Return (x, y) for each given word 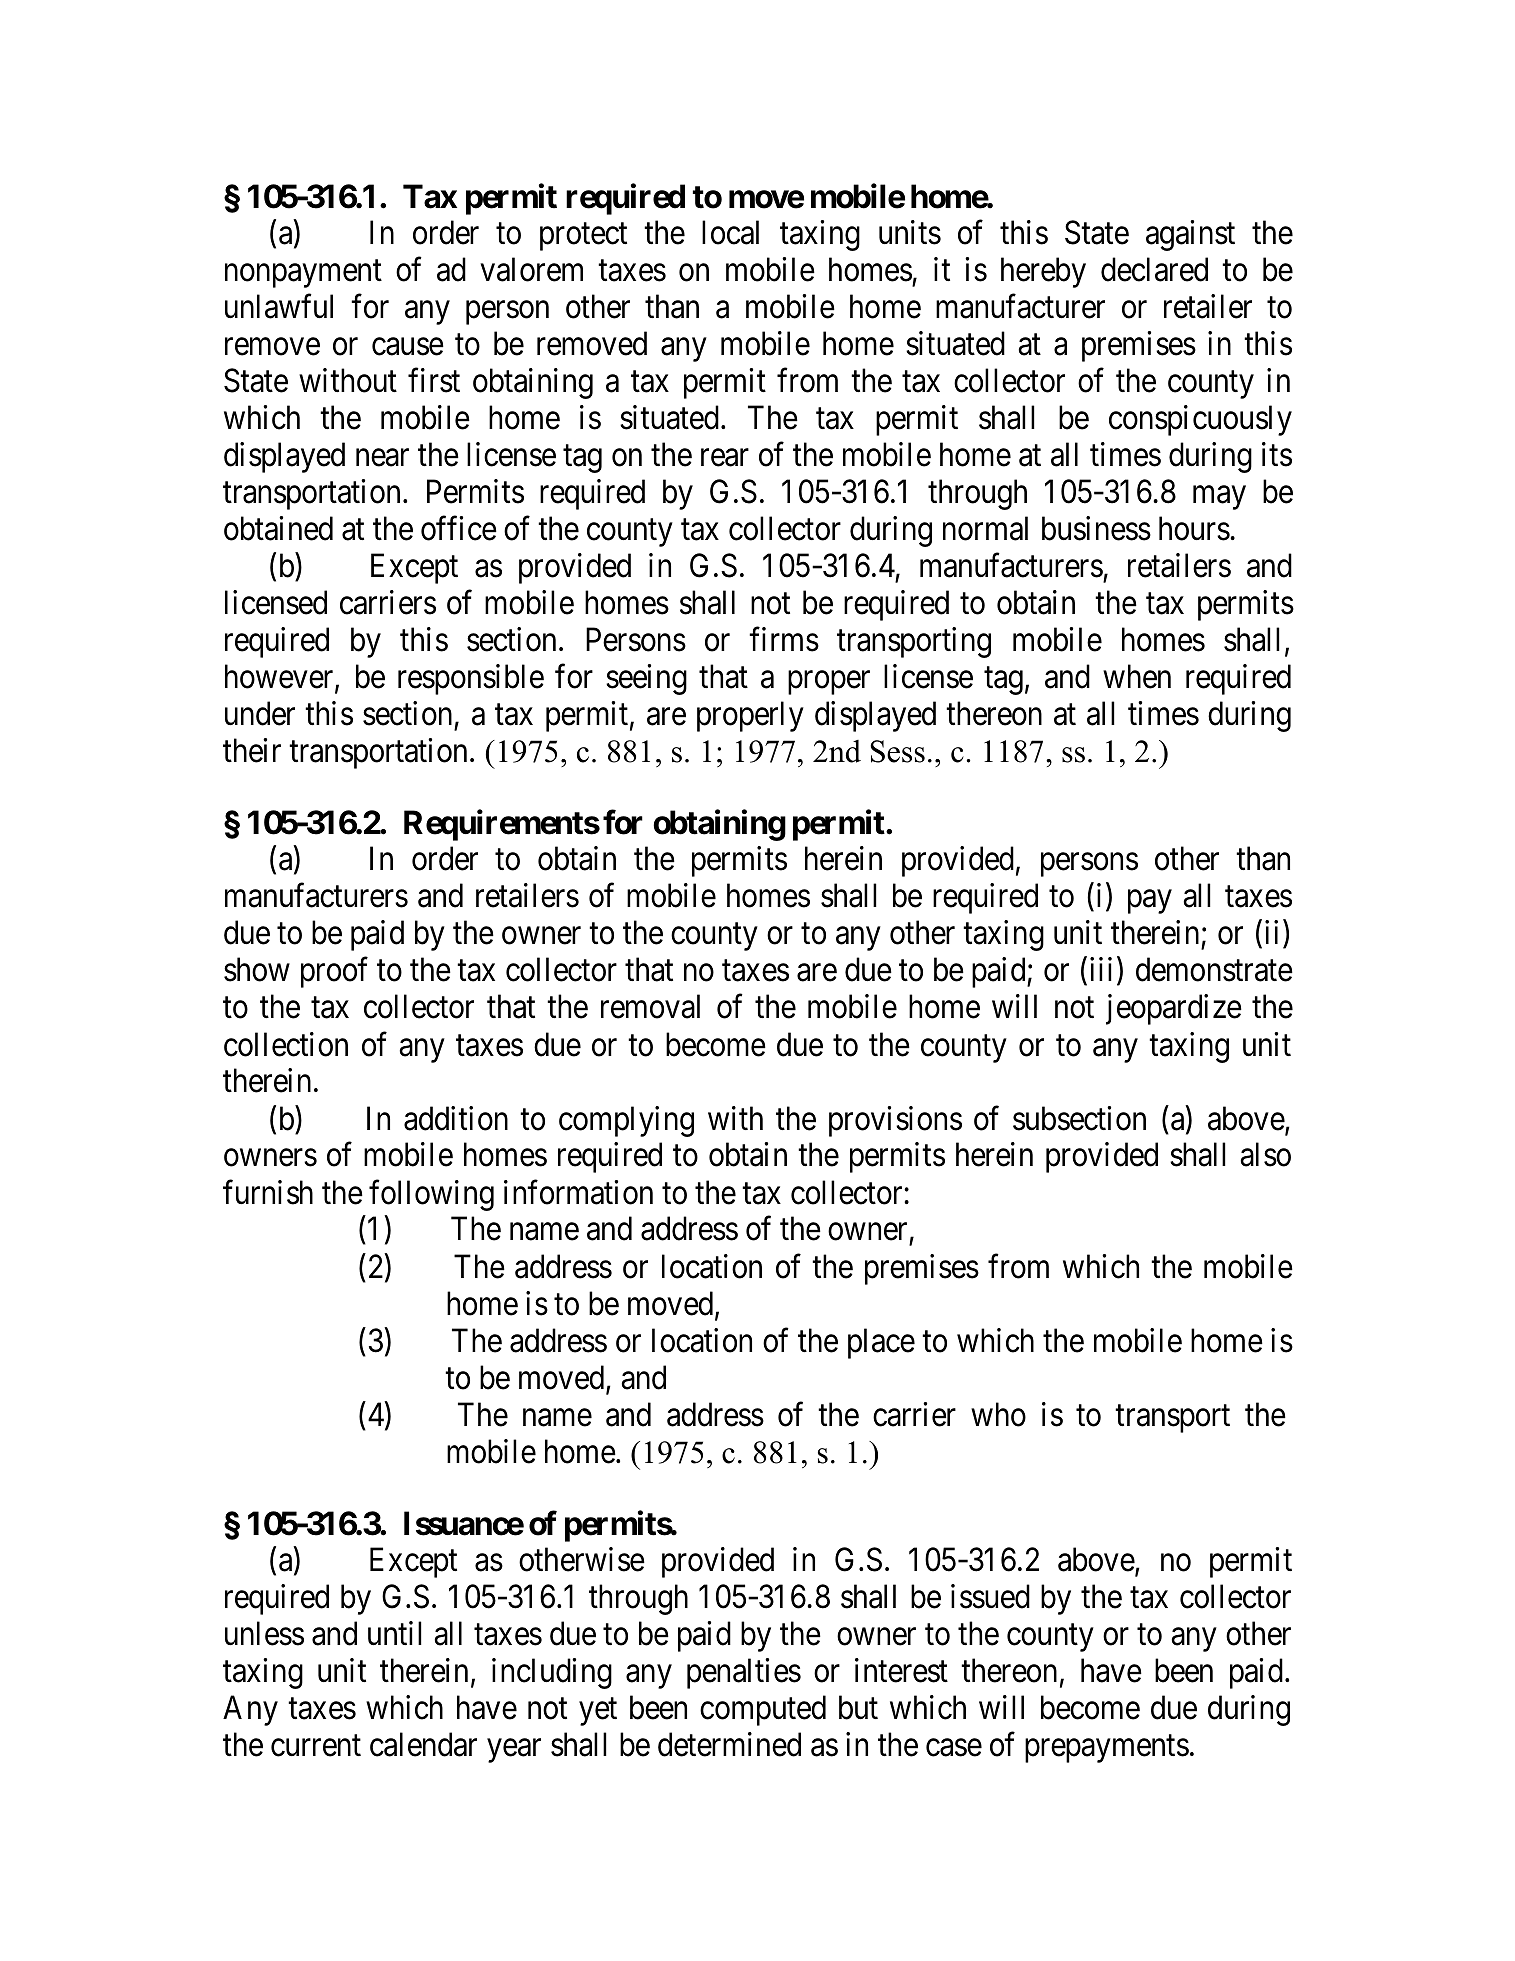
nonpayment (303, 274)
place (881, 1343)
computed (763, 1710)
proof (334, 972)
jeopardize (1174, 1010)
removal (650, 1007)
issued (990, 1596)
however (280, 677)
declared (1154, 269)
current (316, 1746)
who (998, 1414)
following (431, 1195)
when (1137, 676)
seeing (646, 679)
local (730, 232)
